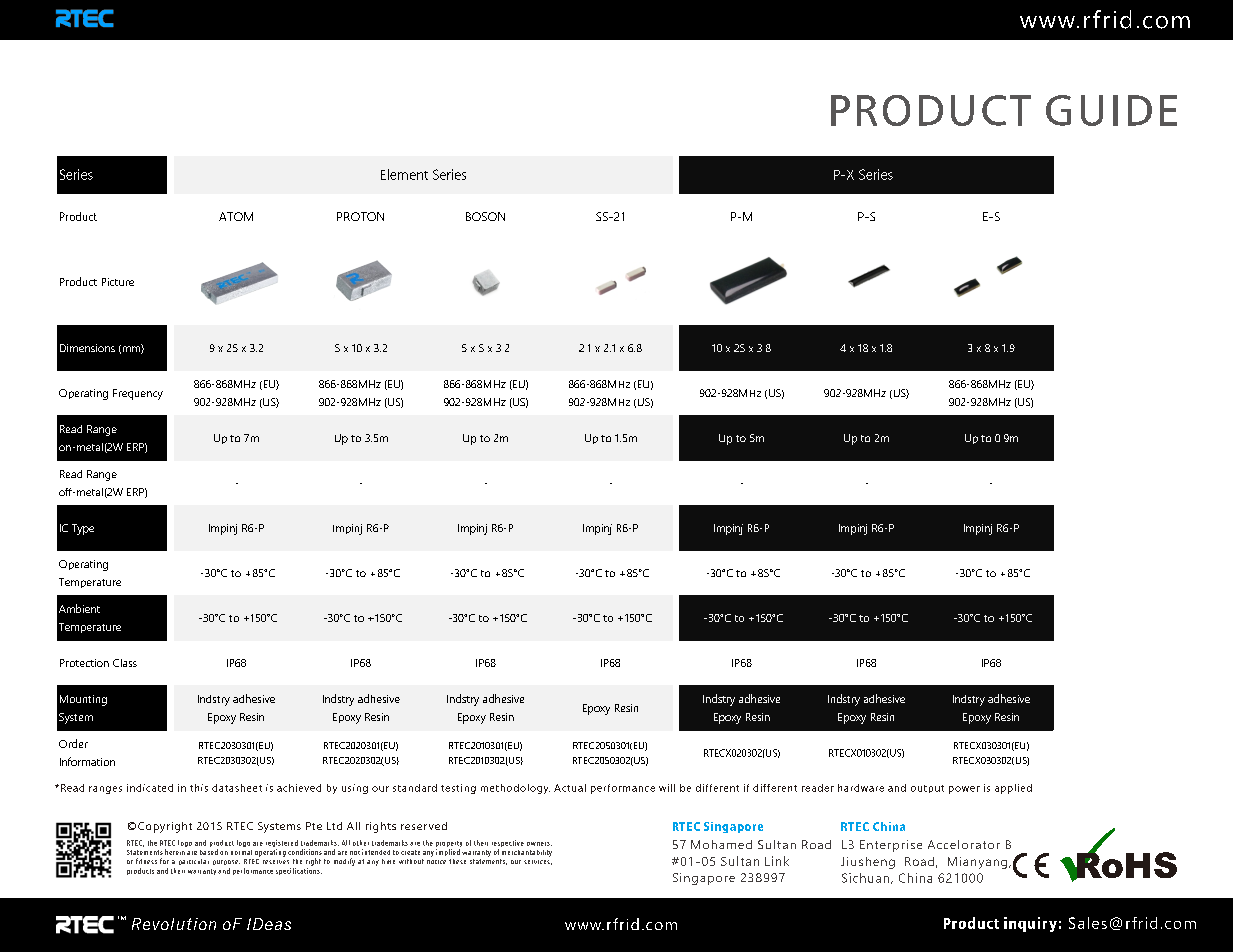 This screenshot has width=1233, height=952. I want to click on Element, so click(404, 174).
